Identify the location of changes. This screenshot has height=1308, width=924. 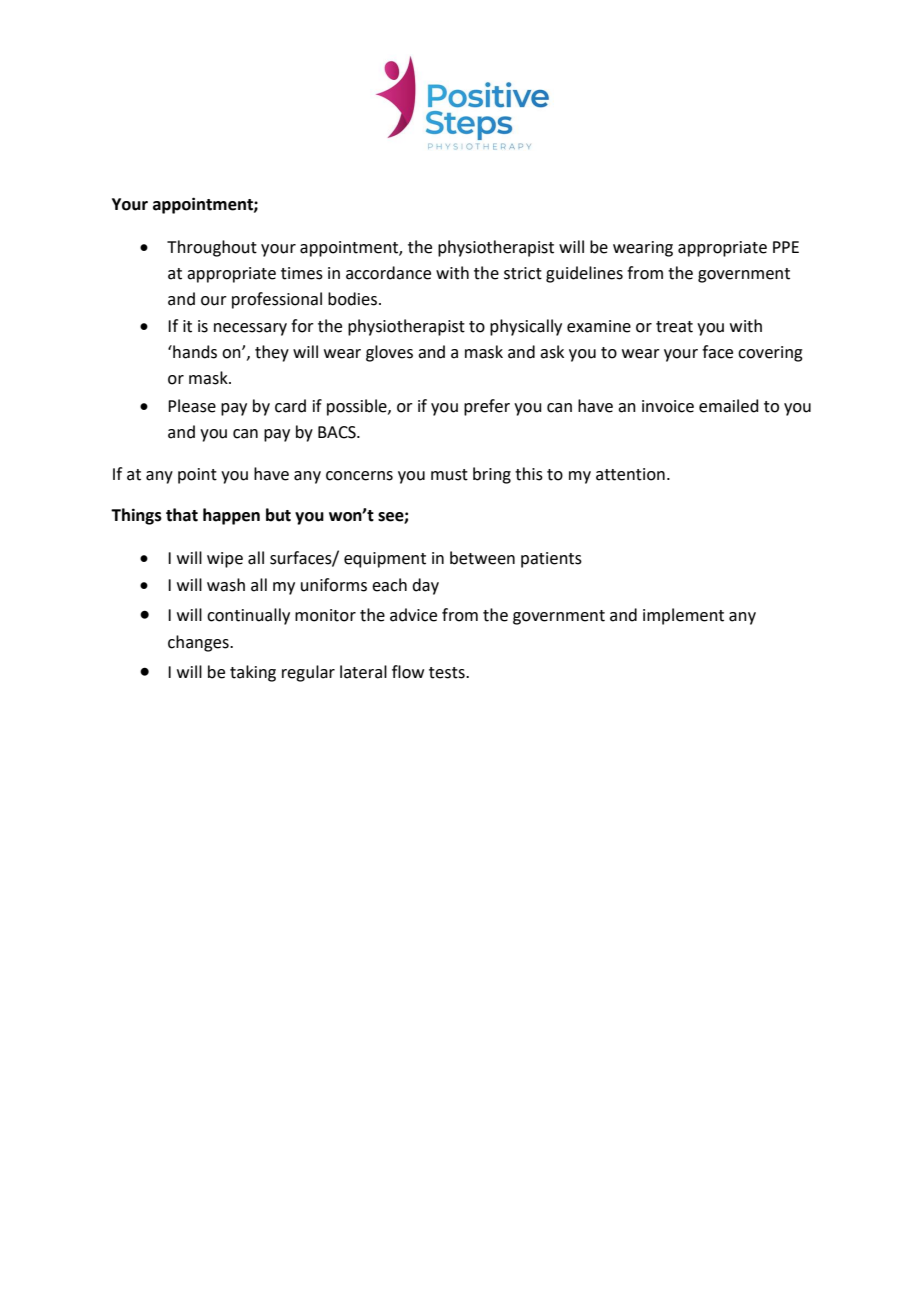
(199, 643).
